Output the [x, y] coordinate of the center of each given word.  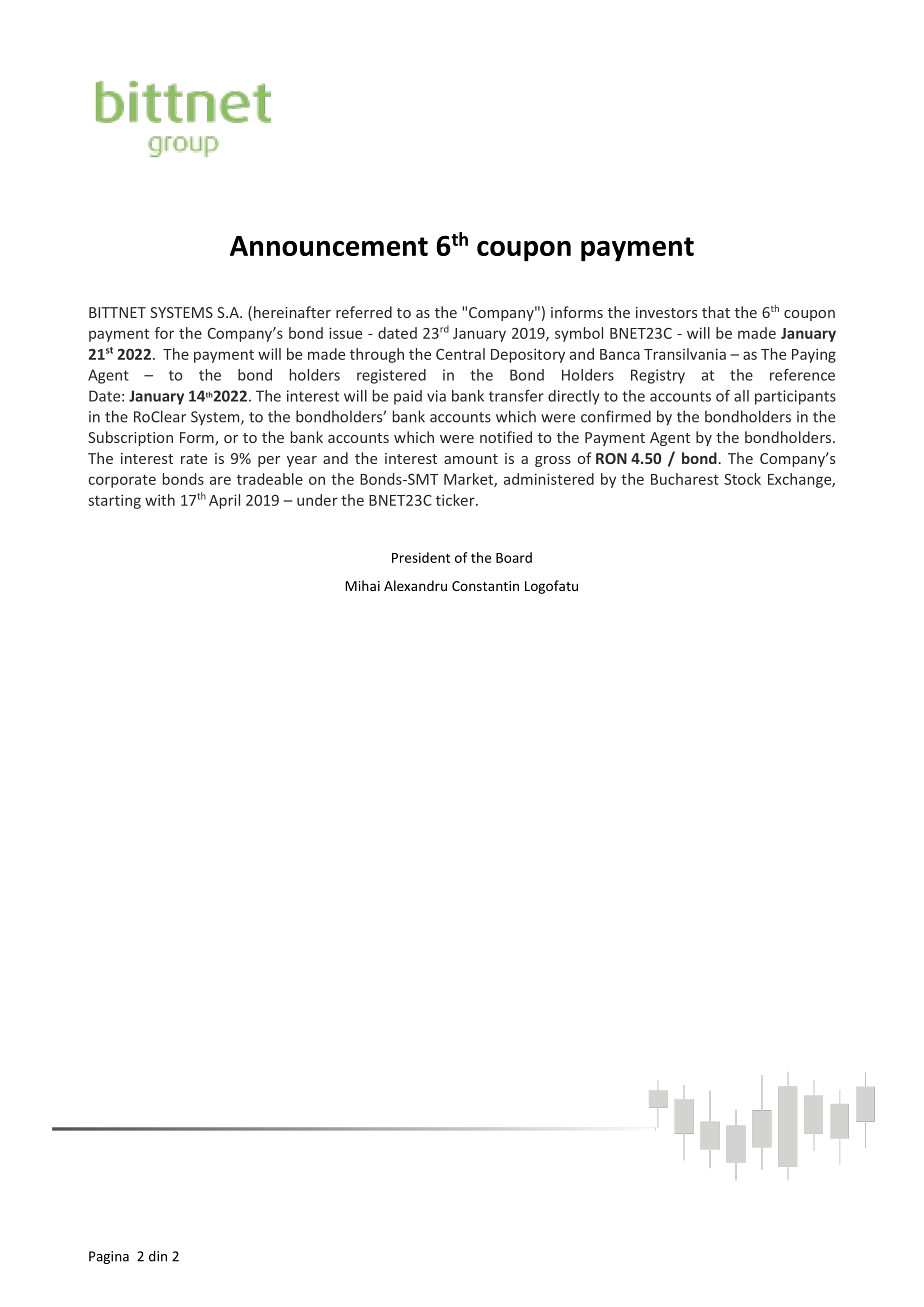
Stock [742, 479]
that [716, 312]
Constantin [485, 586]
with [160, 500]
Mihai [362, 585]
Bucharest [685, 479]
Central [460, 354]
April [224, 501]
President [421, 557]
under [317, 500]
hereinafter [291, 313]
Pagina [109, 1257]
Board [514, 557]
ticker [456, 500]
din [158, 1256]
